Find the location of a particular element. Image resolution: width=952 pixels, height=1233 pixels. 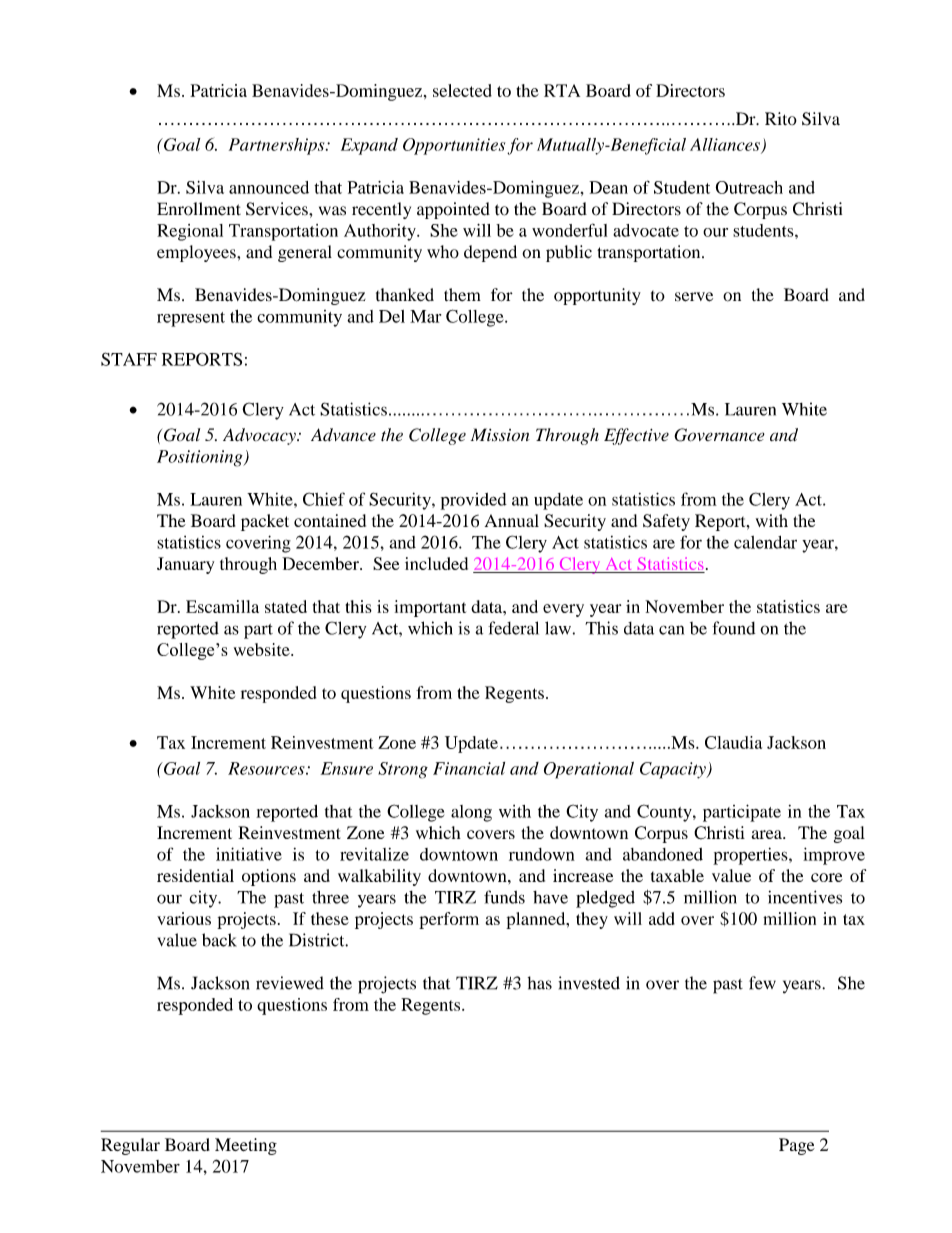

Effective is located at coordinates (636, 436).
